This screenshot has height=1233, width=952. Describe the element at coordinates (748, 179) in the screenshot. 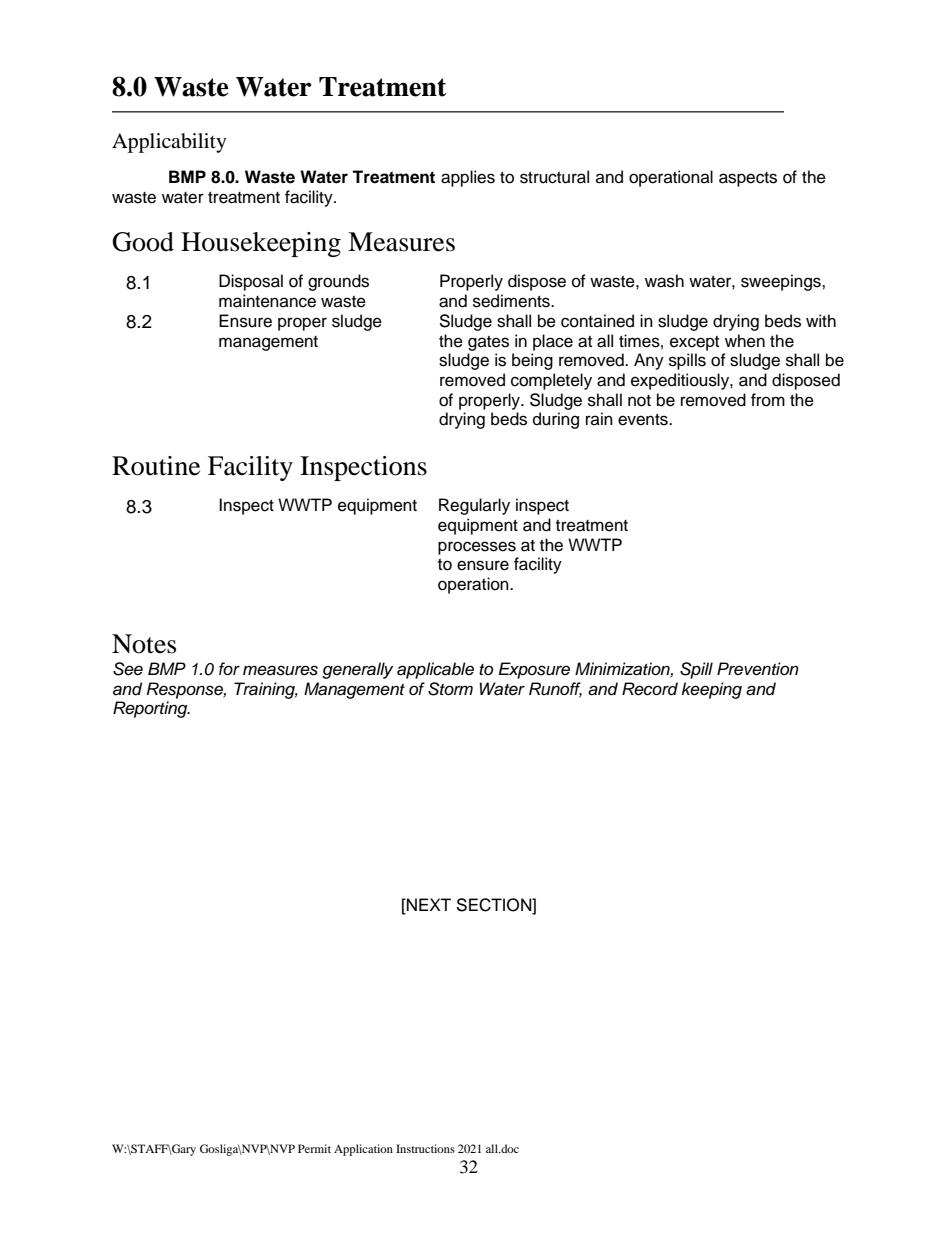

I see `aspects` at that location.
